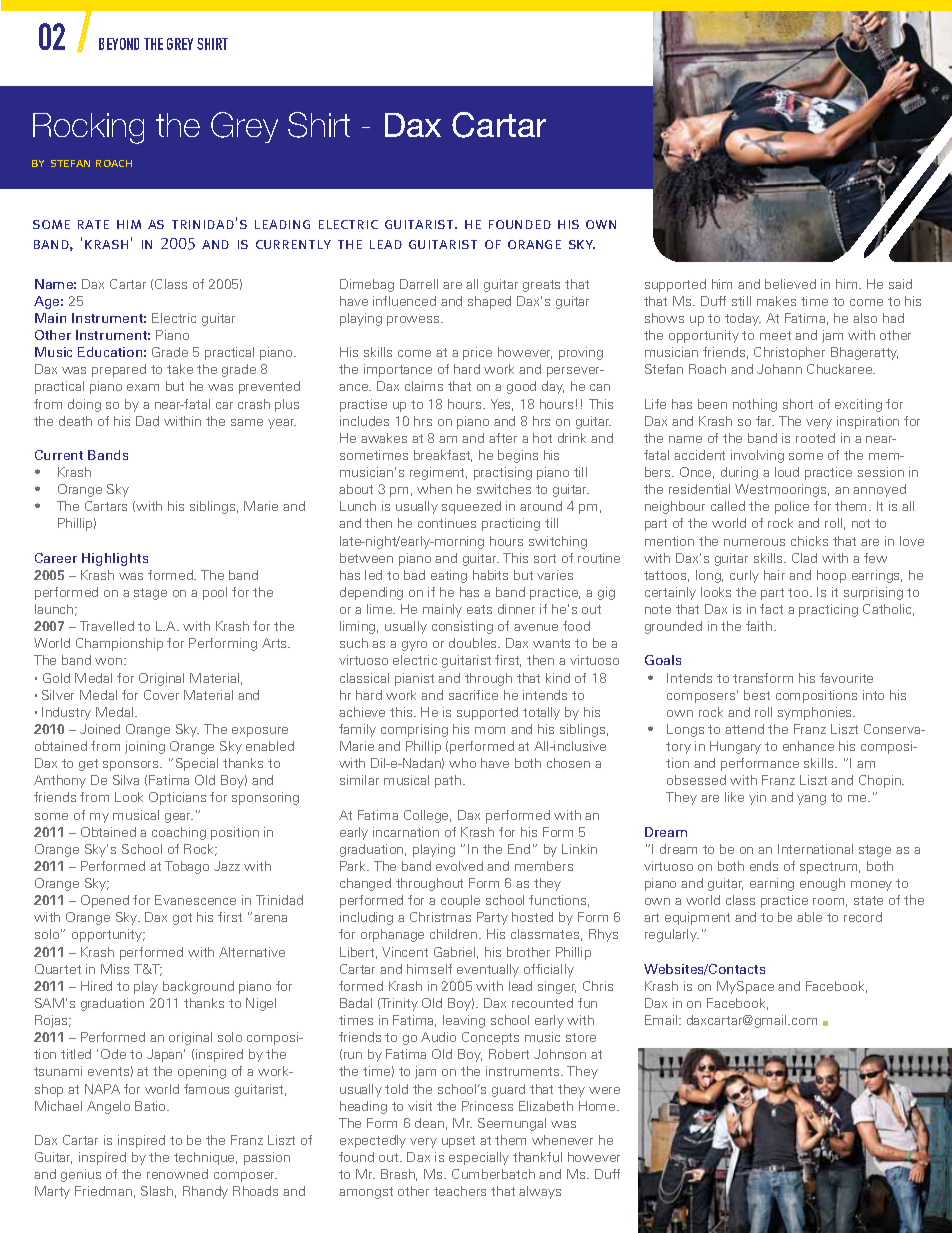  I want to click on take, so click(180, 369).
